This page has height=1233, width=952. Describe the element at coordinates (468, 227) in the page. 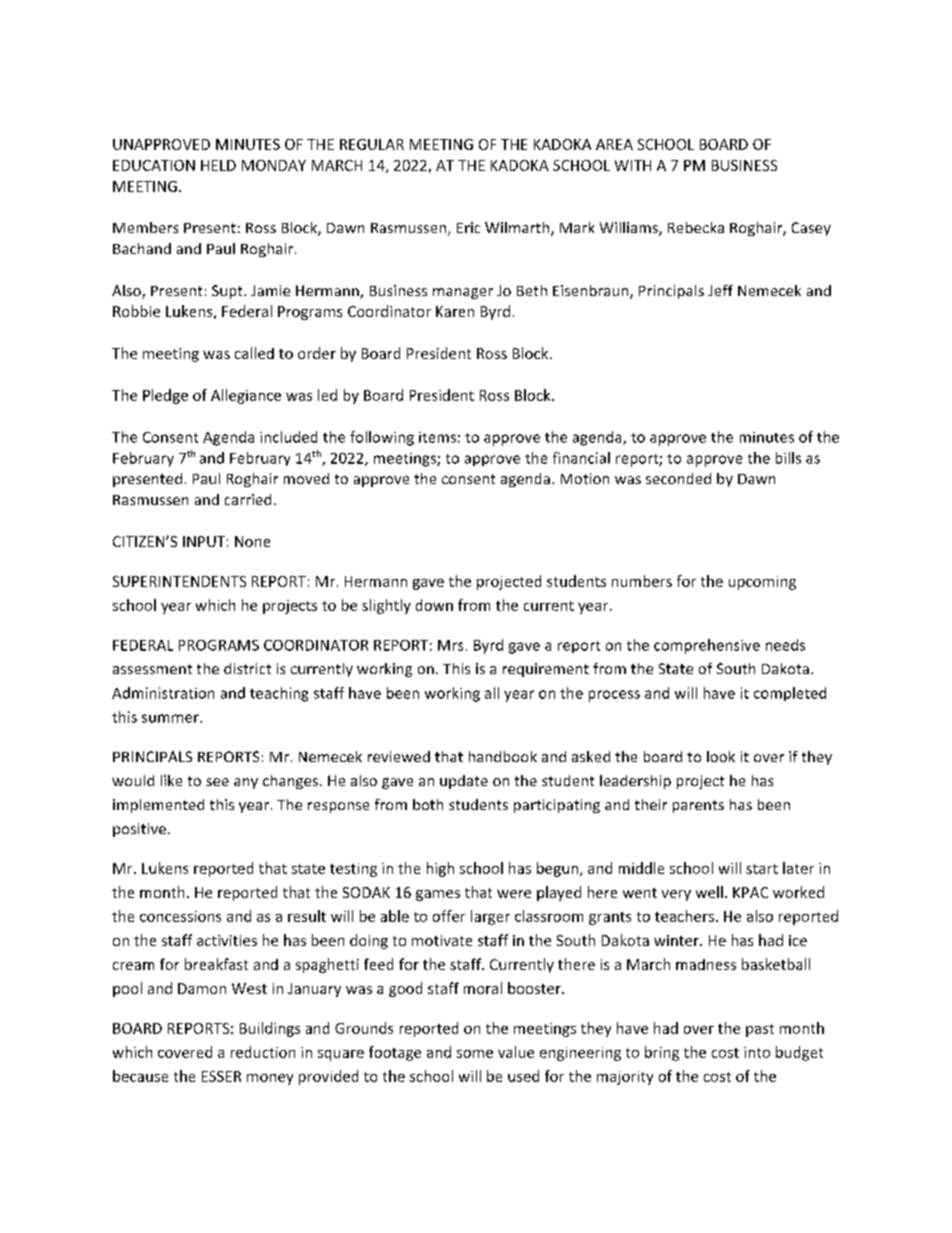

I see `Eric` at that location.
